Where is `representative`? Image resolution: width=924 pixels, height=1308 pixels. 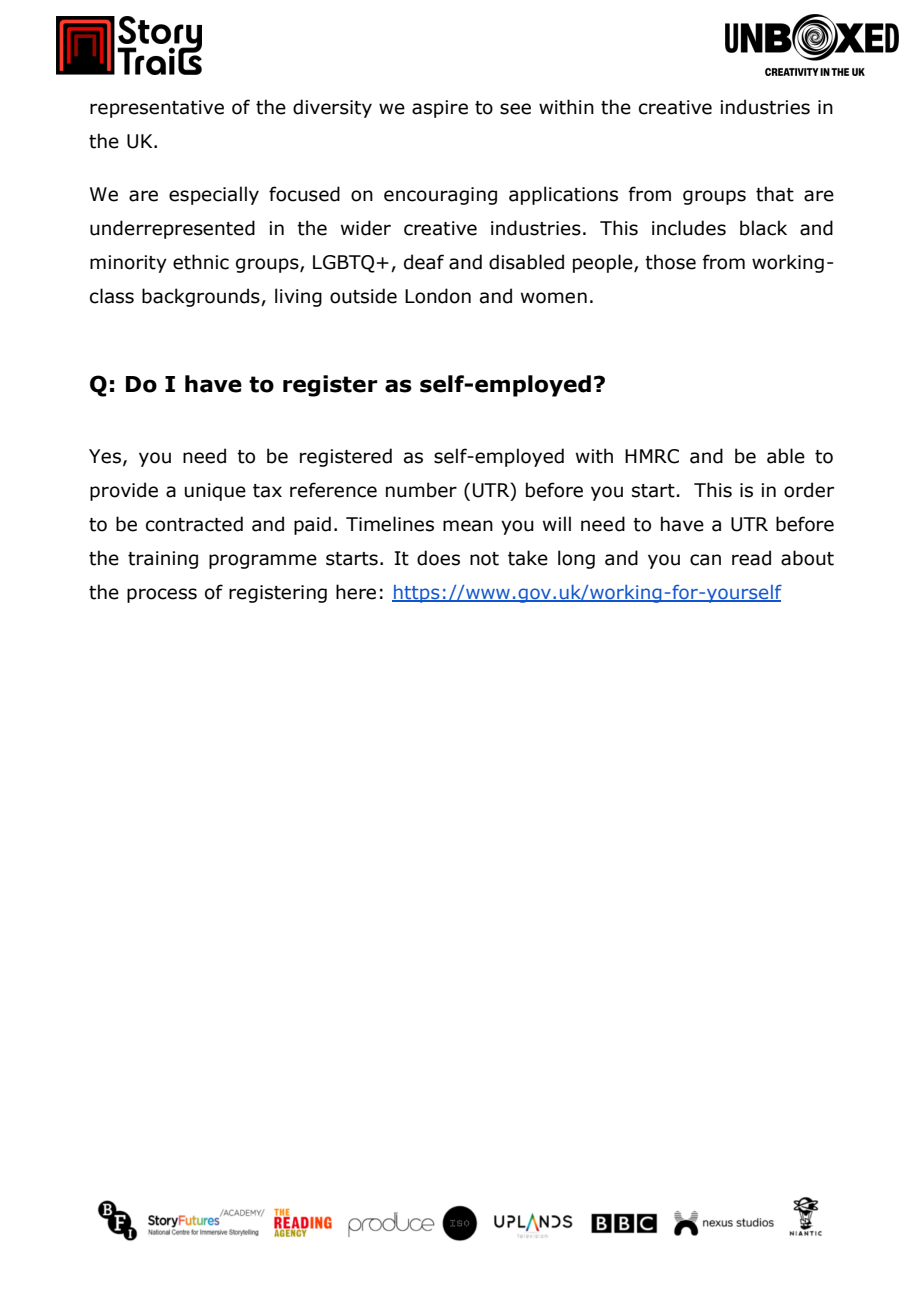
representative is located at coordinates (157, 109).
